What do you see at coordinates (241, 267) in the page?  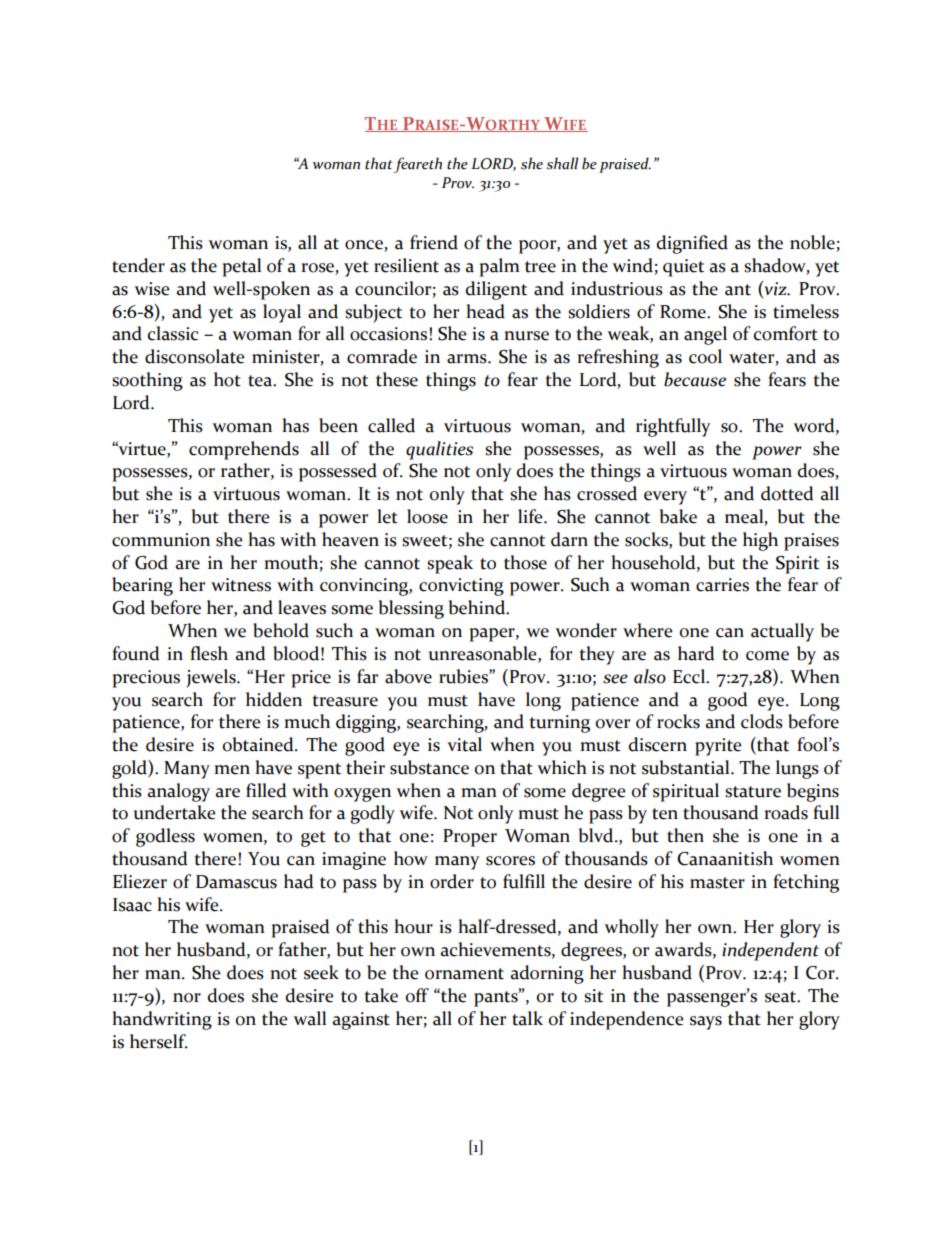 I see `petal` at bounding box center [241, 267].
